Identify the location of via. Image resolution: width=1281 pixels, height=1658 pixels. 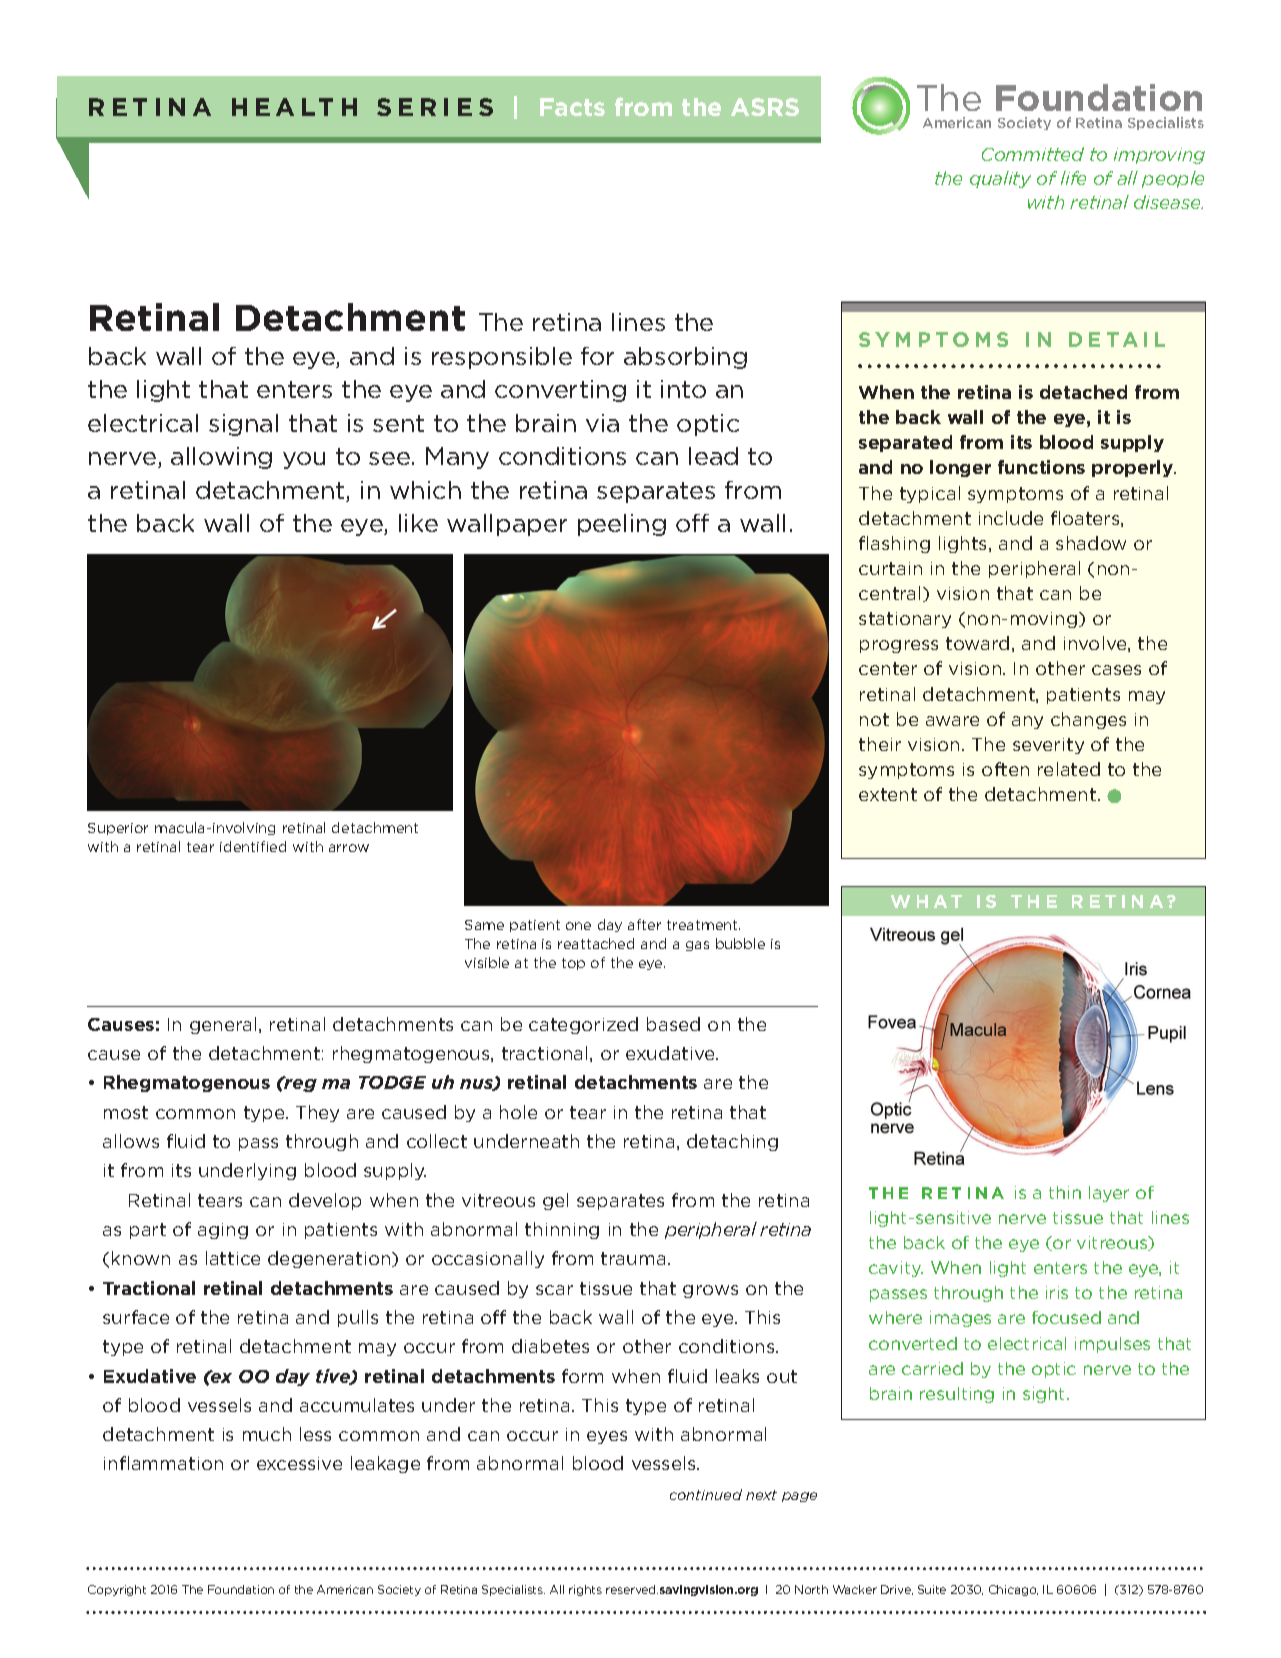
(602, 423).
